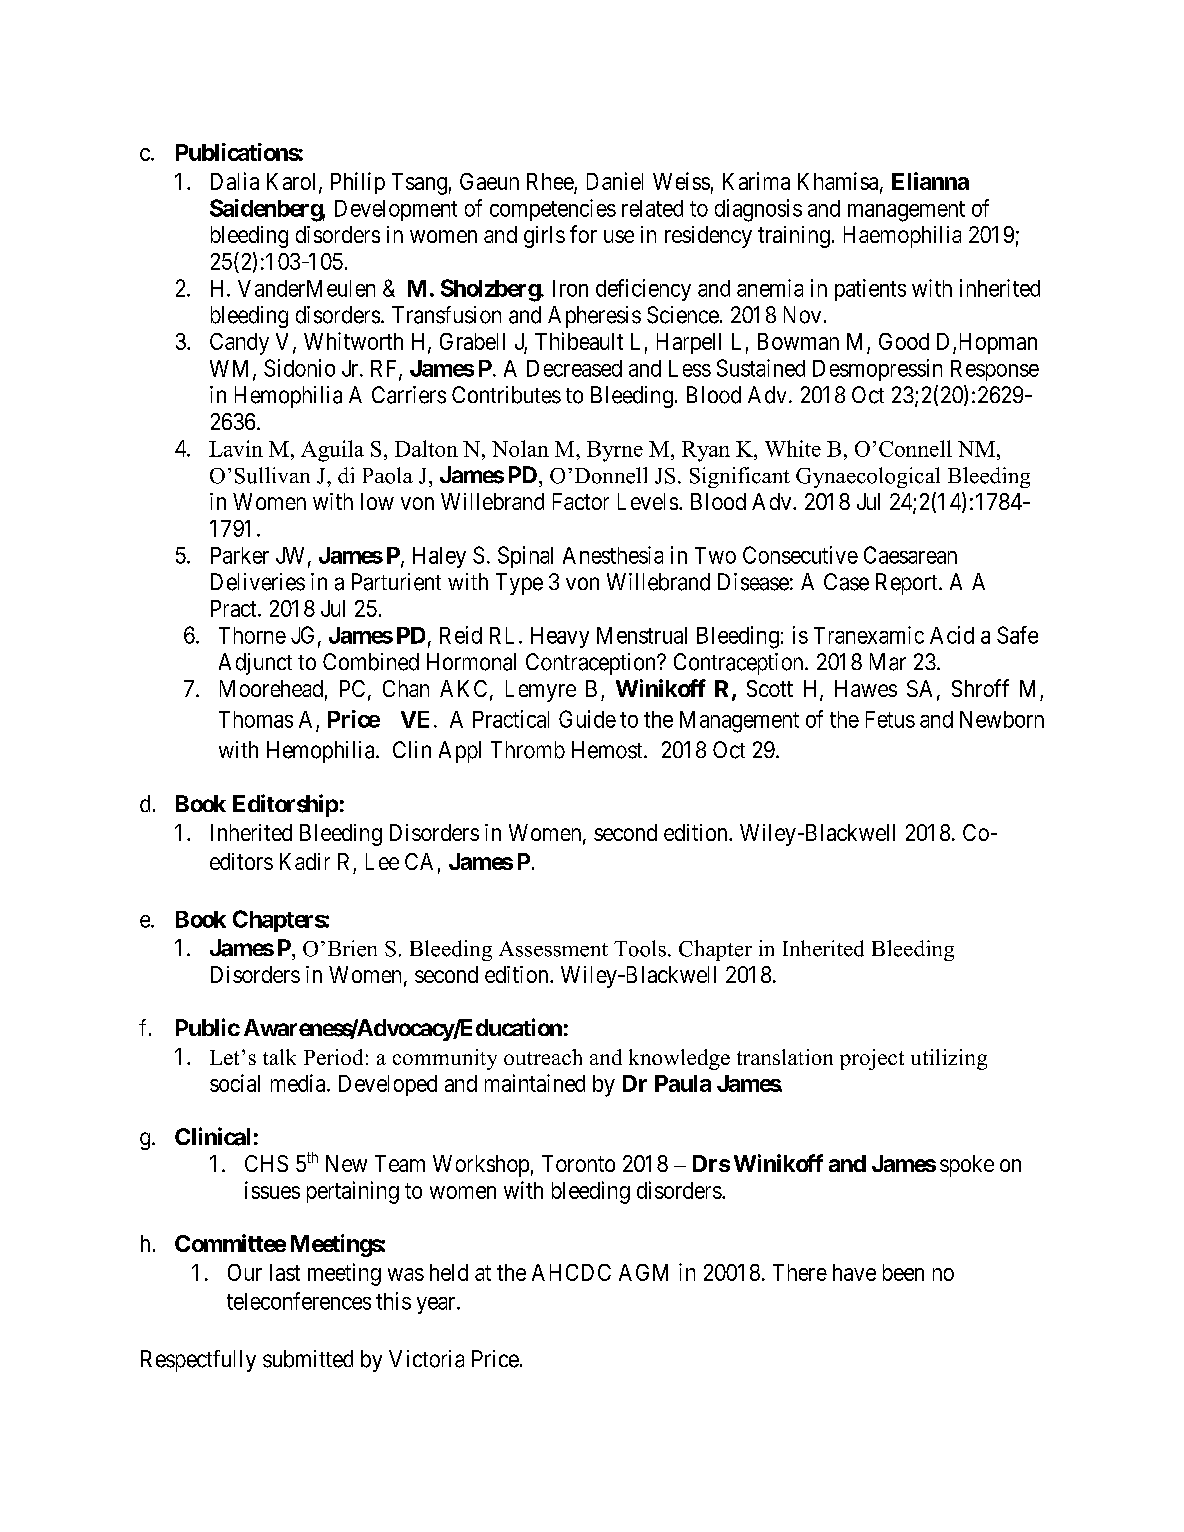 This screenshot has width=1184, height=1532. What do you see at coordinates (358, 183) in the screenshot?
I see `Philip` at bounding box center [358, 183].
